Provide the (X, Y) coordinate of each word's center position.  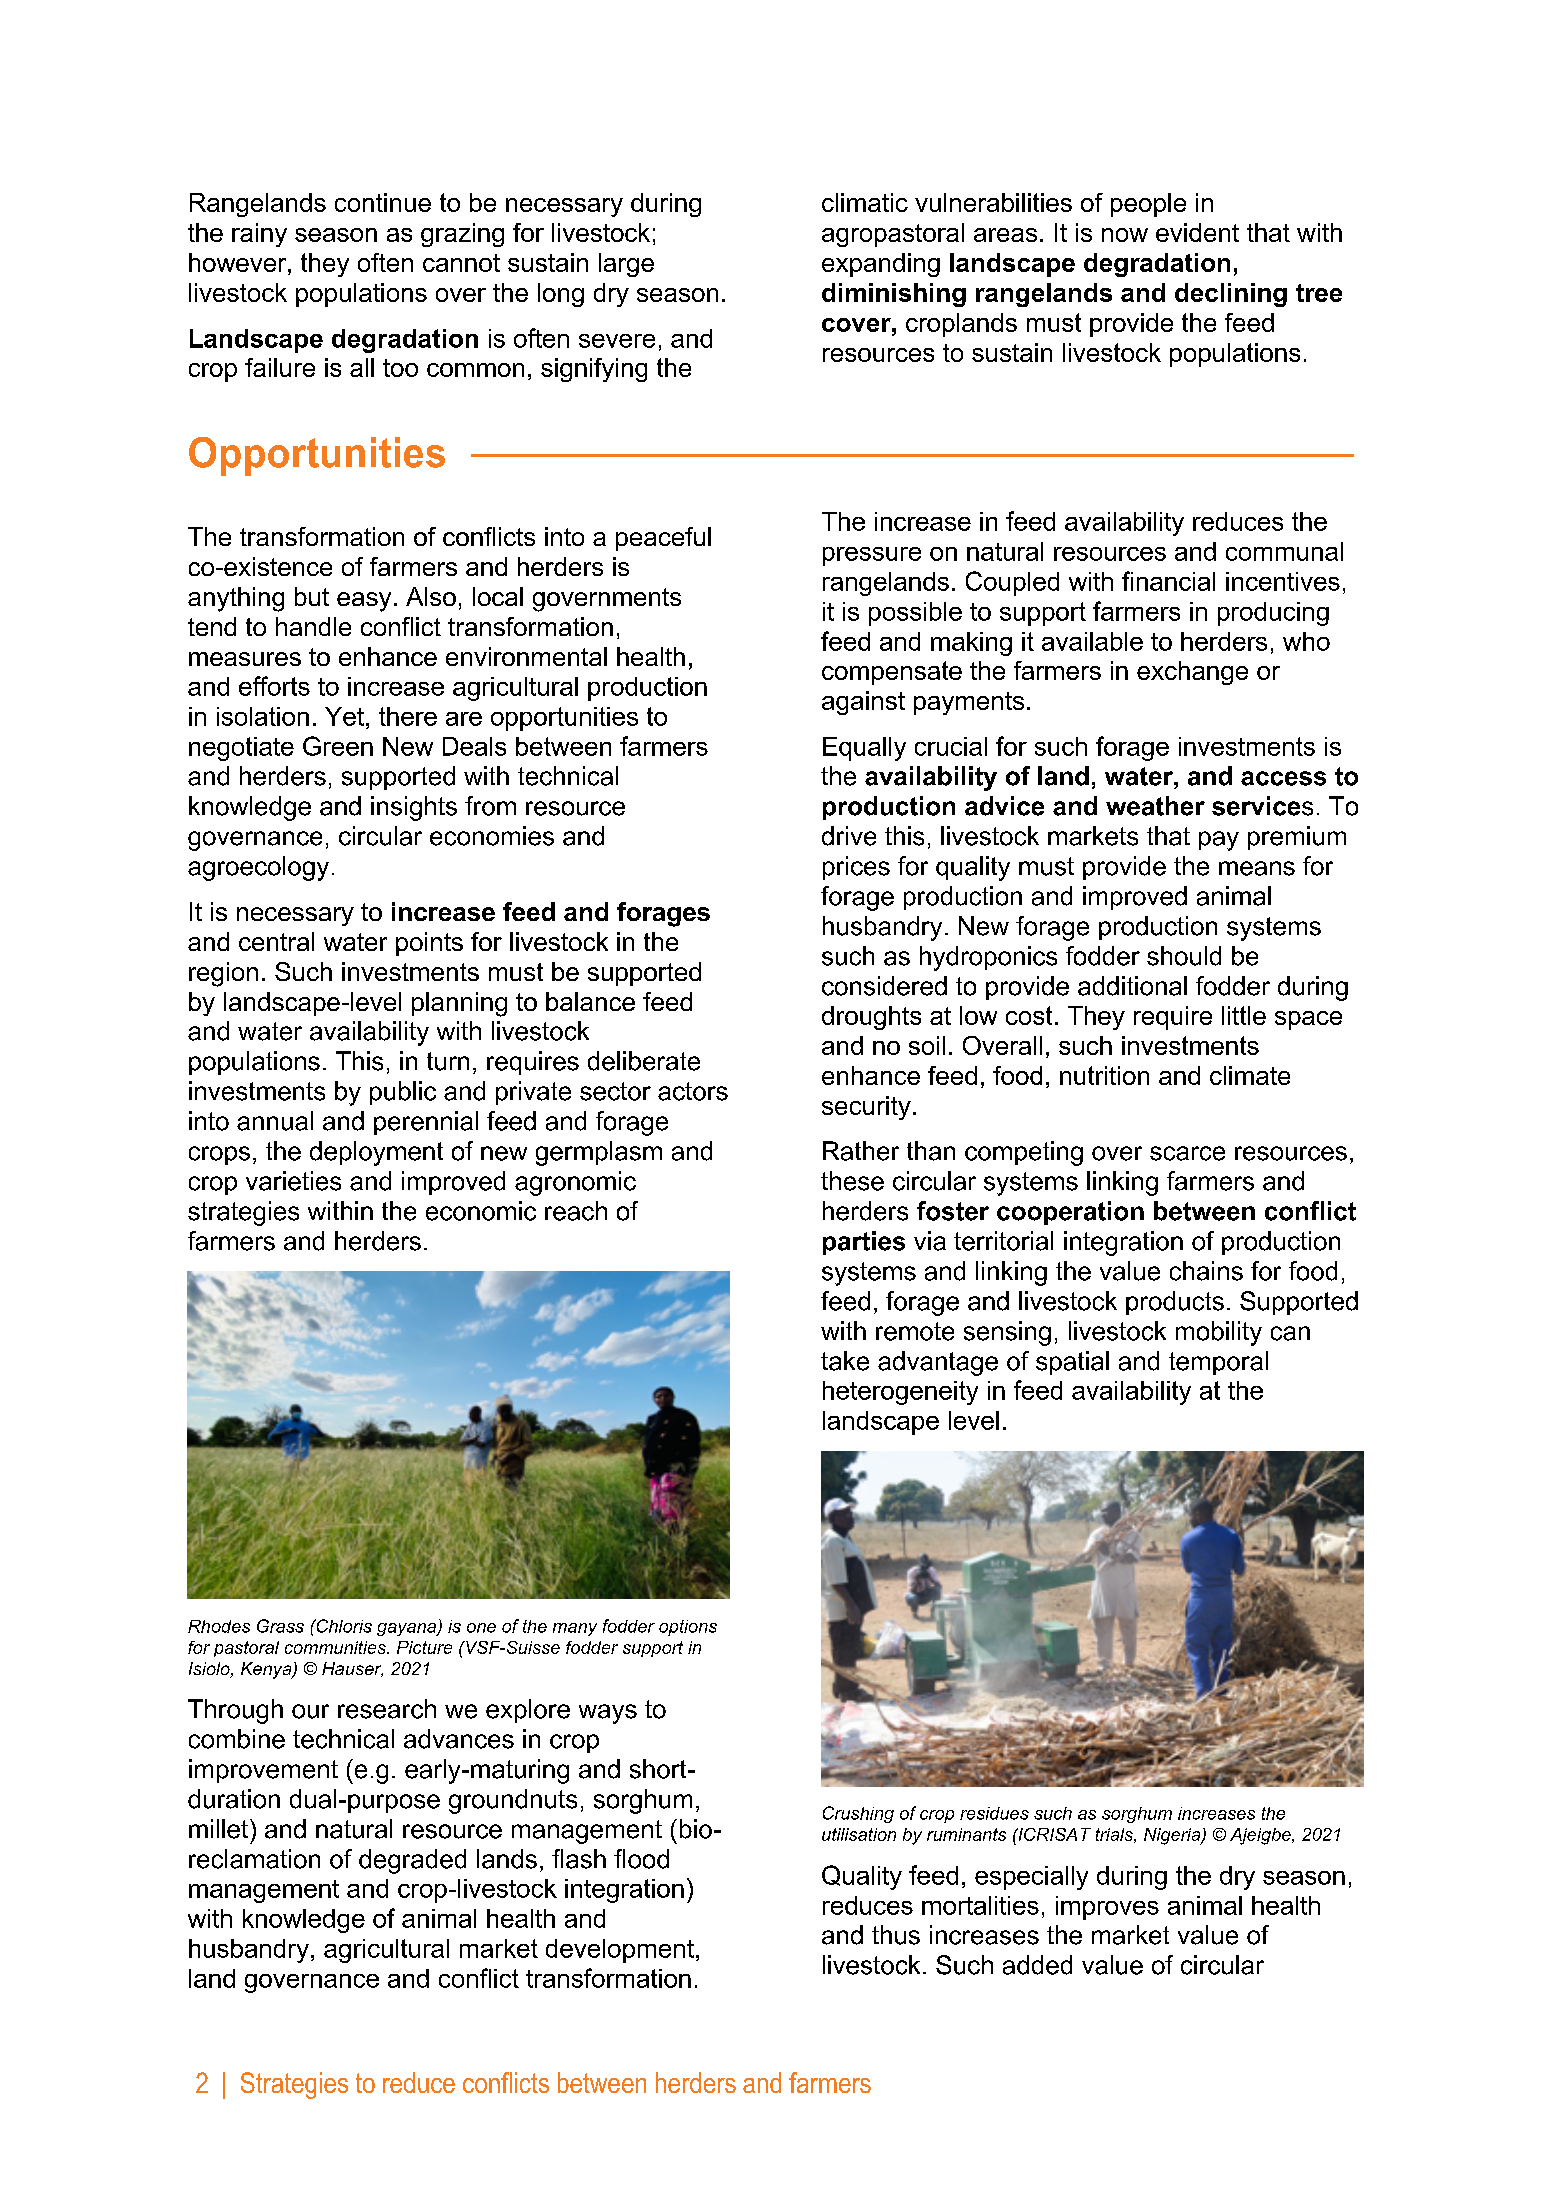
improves (1107, 1908)
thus (896, 1935)
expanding (881, 265)
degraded (412, 1861)
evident (1197, 232)
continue (383, 202)
